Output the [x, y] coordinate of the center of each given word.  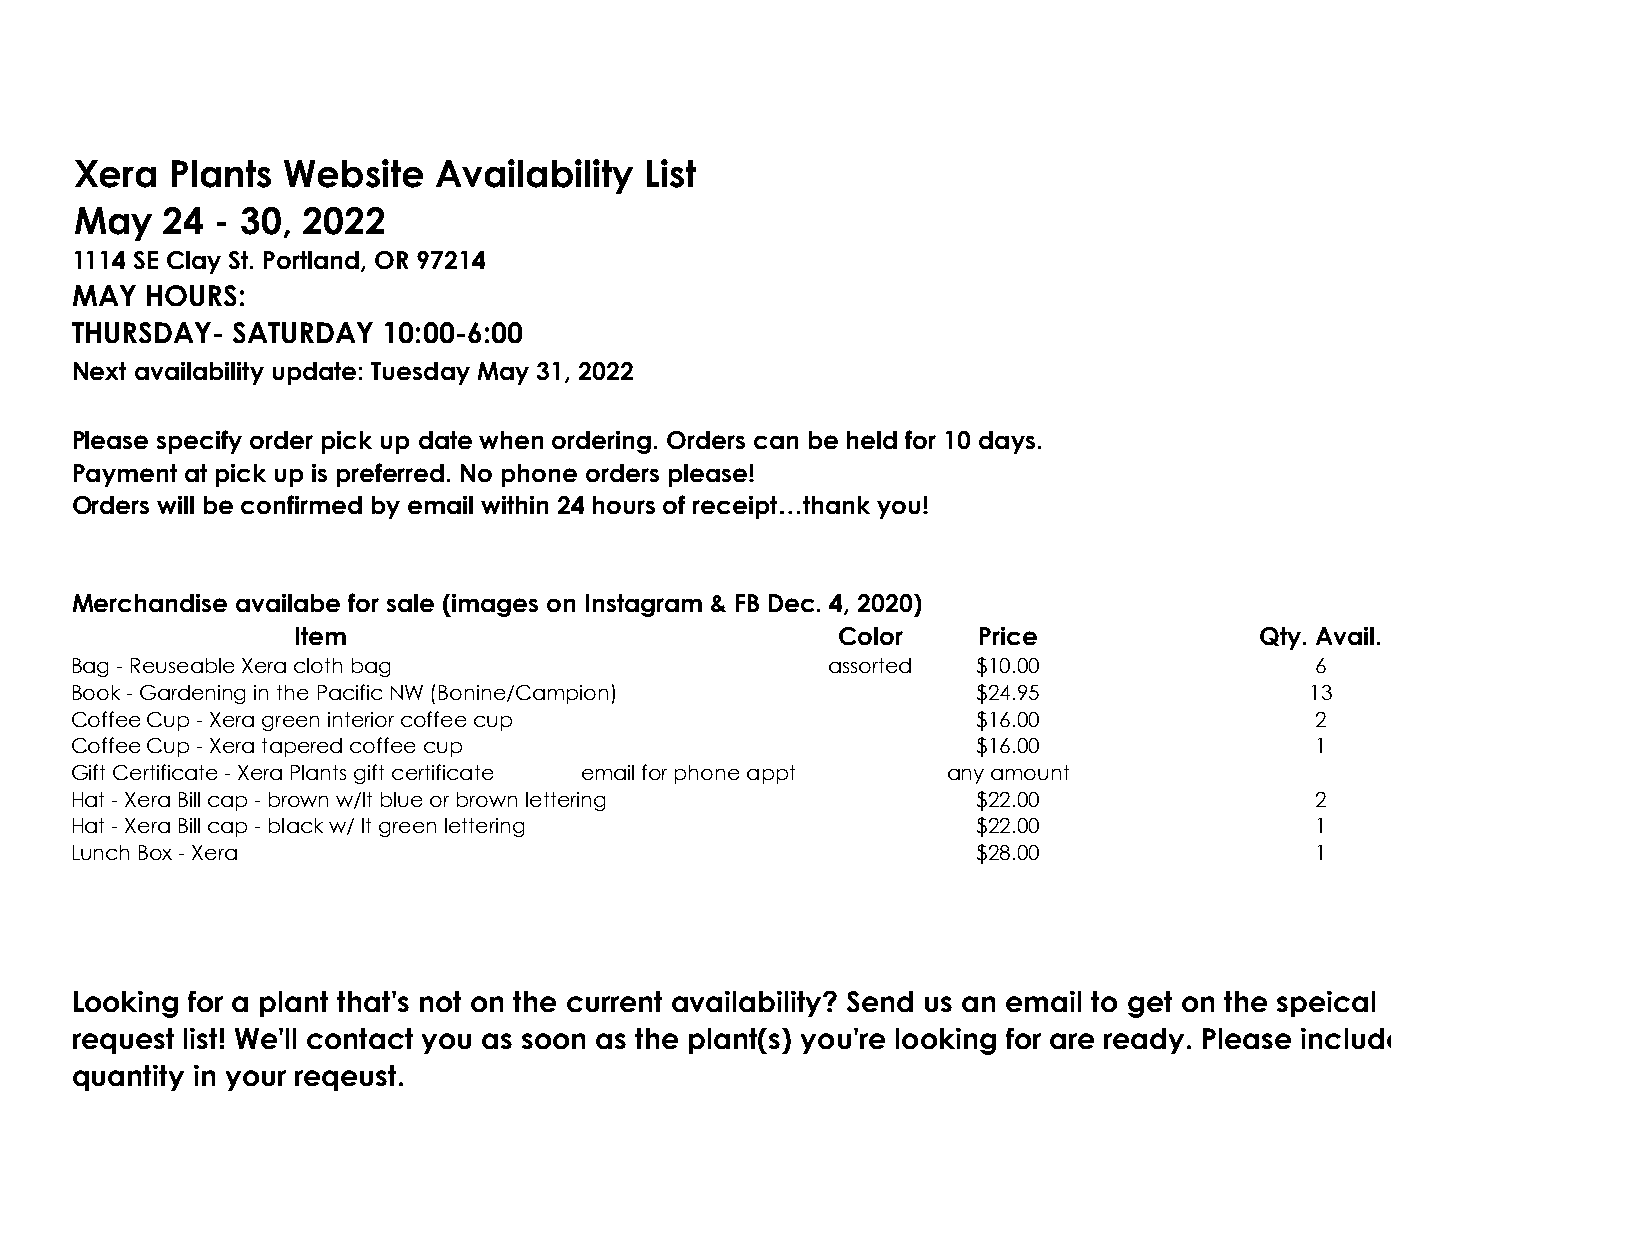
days [1007, 442]
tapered [302, 747]
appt [771, 774]
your [256, 1080]
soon [553, 1041]
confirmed [301, 504]
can [776, 442]
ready [1146, 1041]
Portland [313, 261]
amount [1030, 772]
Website [353, 173]
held [872, 440]
